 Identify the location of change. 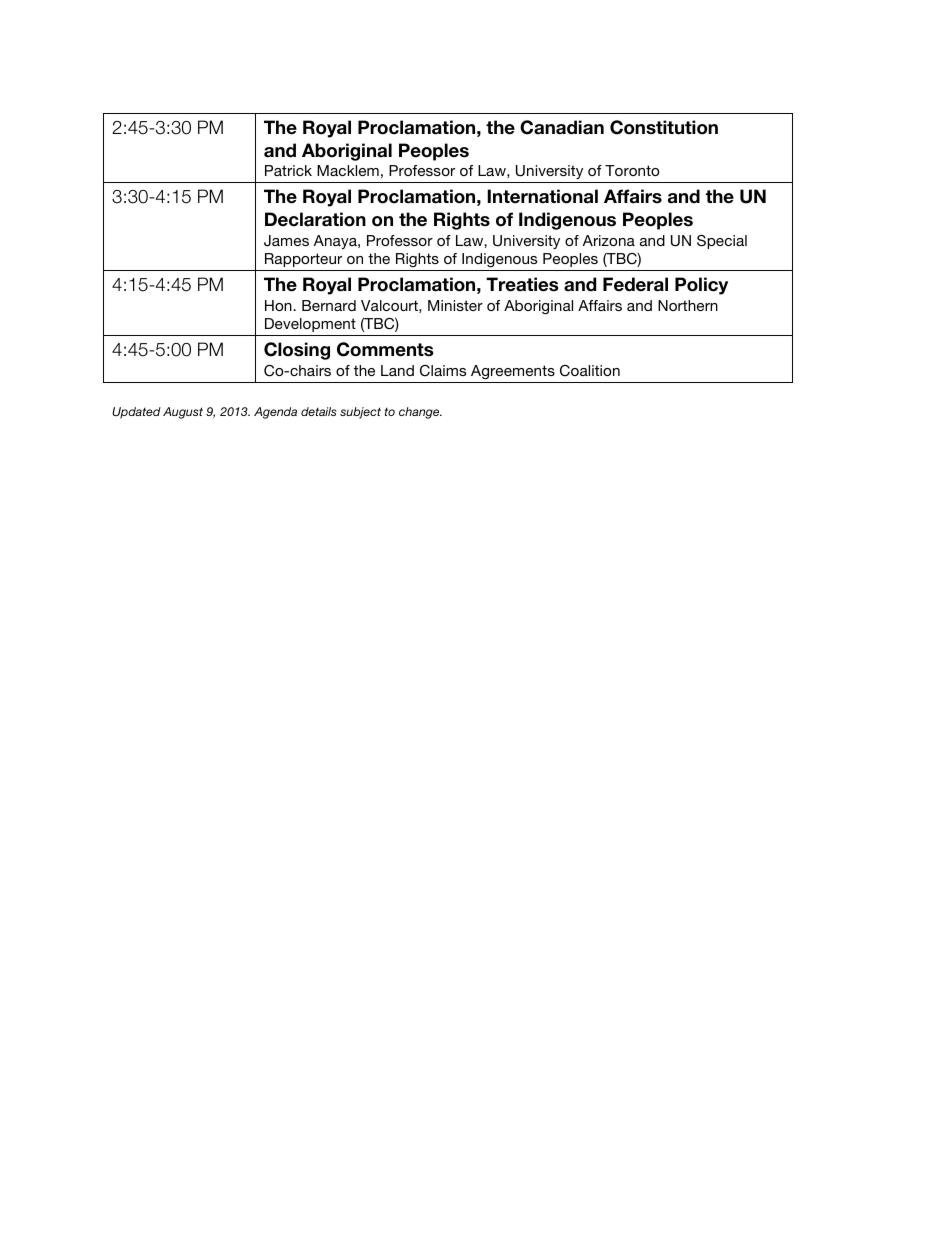
(420, 413).
